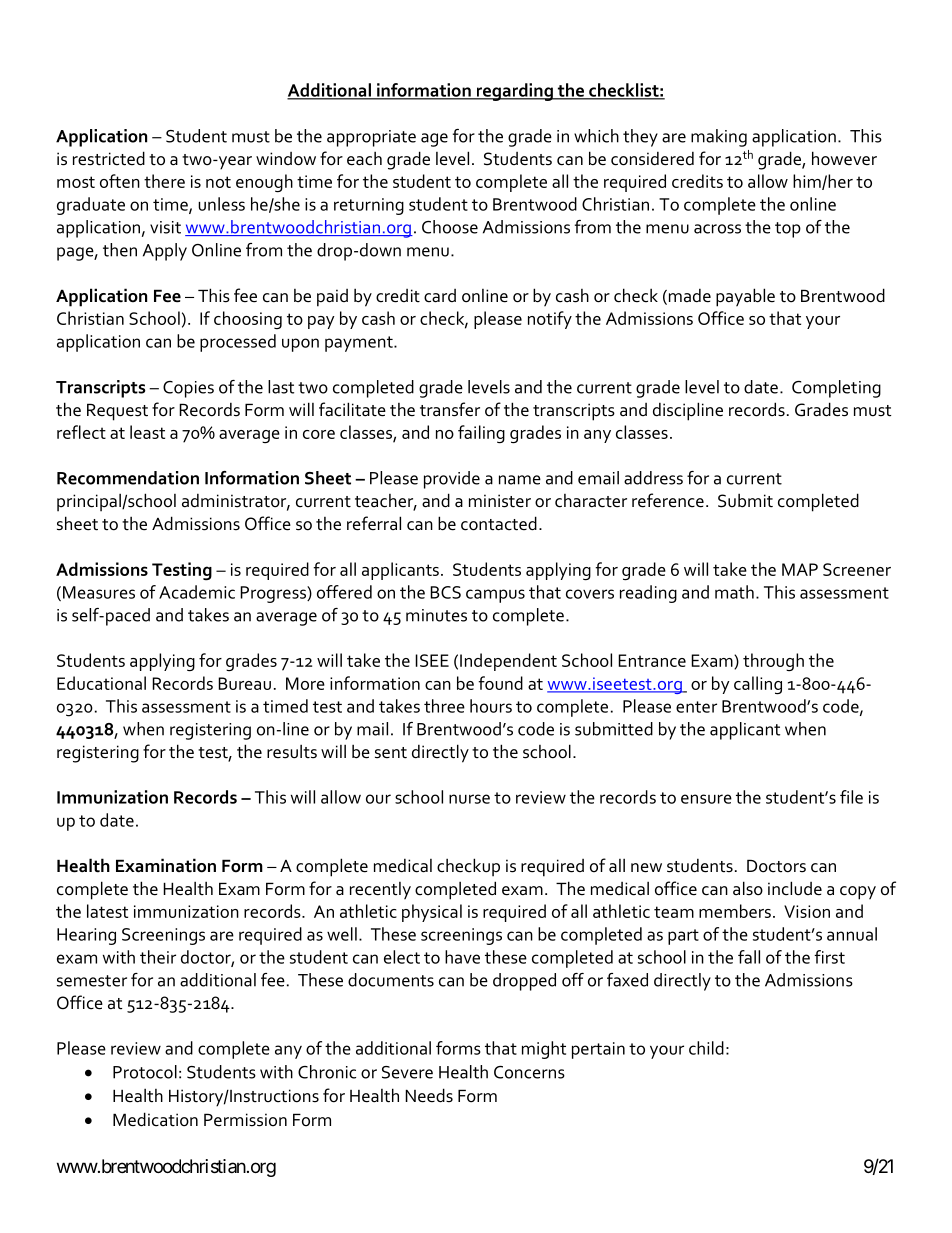  Describe the element at coordinates (514, 92) in the document. I see `regarding` at that location.
